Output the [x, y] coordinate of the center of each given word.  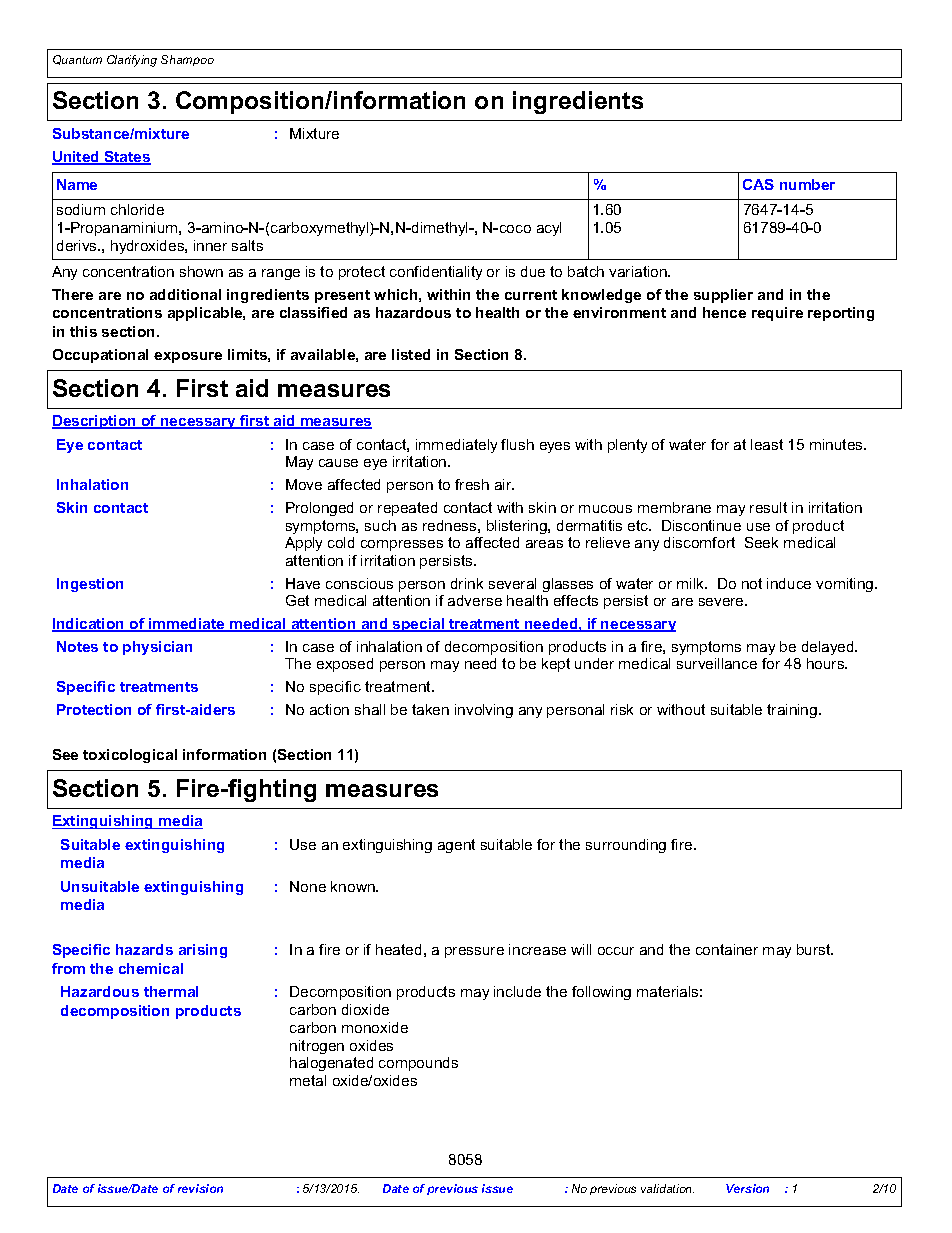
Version [747, 1188]
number [807, 184]
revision [200, 1188]
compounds [418, 1064]
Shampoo [187, 60]
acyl [549, 229]
